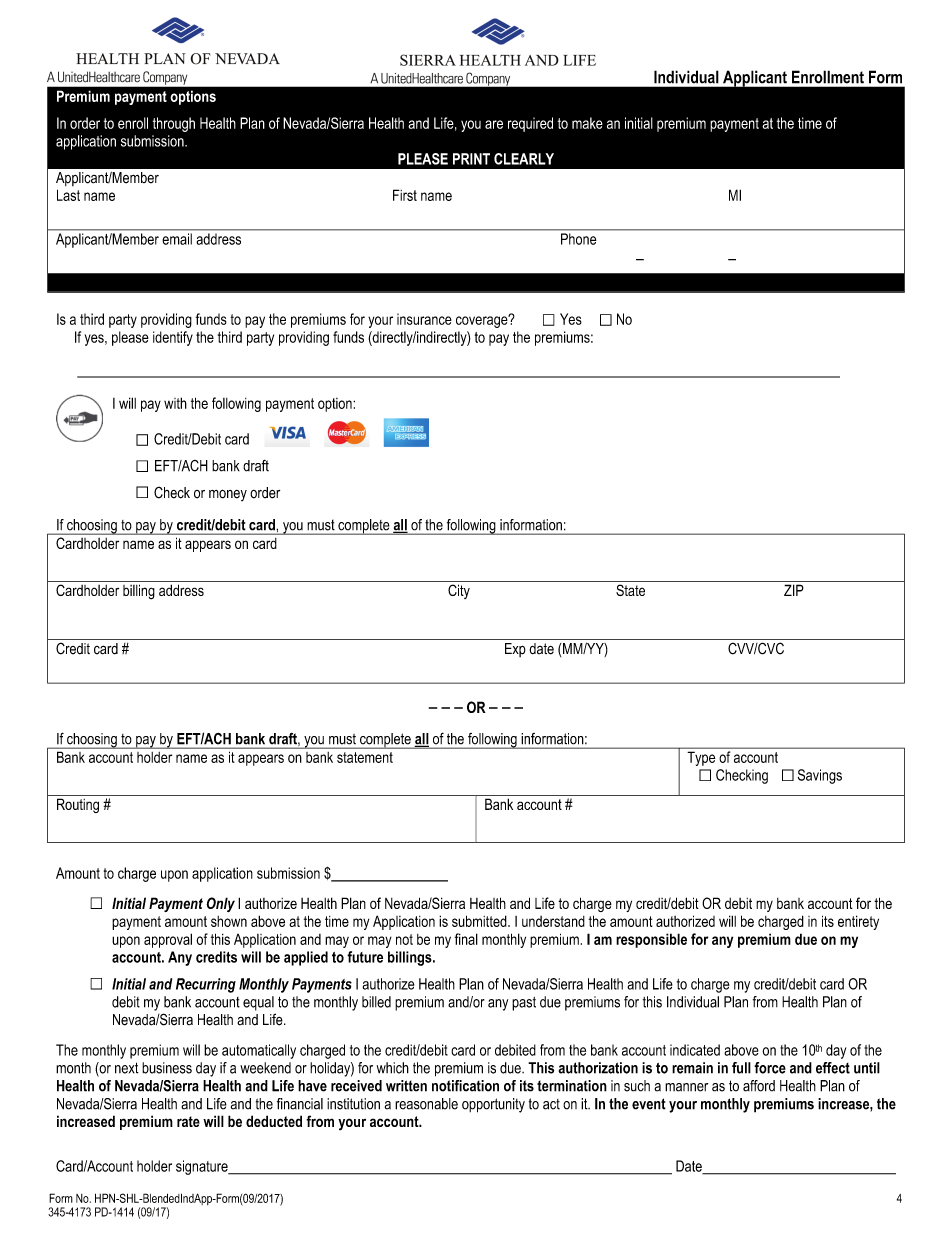 Image resolution: width=952 pixels, height=1233 pixels. What do you see at coordinates (228, 495) in the screenshot?
I see `money` at bounding box center [228, 495].
